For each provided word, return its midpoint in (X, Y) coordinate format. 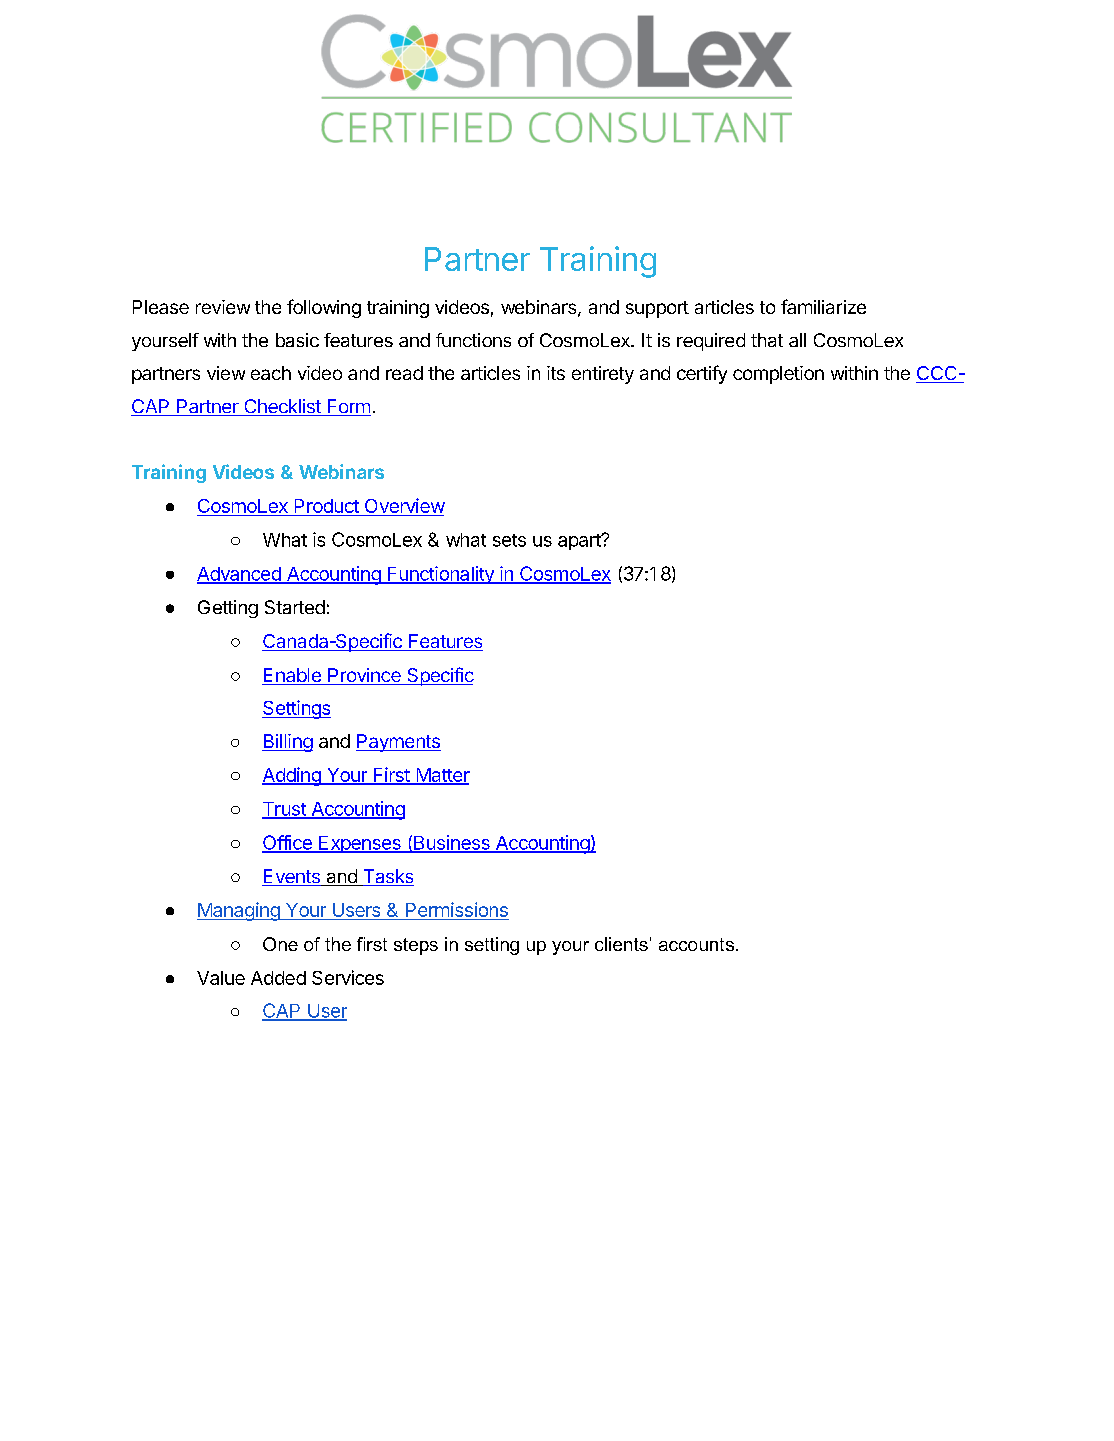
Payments (398, 743)
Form (348, 407)
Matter (442, 776)
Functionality (441, 575)
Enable (292, 676)
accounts (698, 944)
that (767, 340)
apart (580, 541)
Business (452, 843)
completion (778, 375)
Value (221, 978)
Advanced (240, 575)
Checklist (282, 407)
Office (288, 843)
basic (297, 340)
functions (473, 340)
